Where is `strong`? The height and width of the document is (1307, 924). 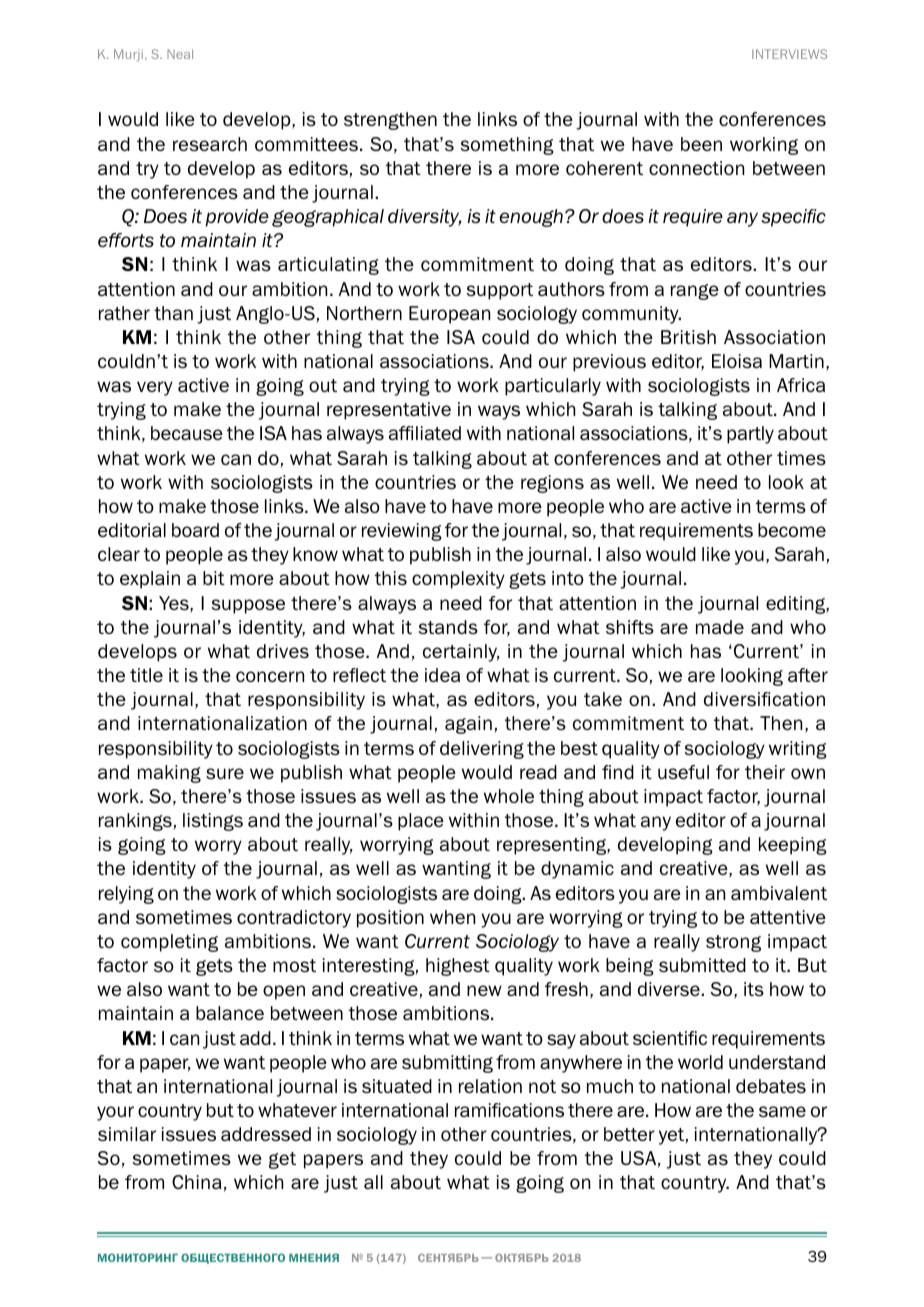 strong is located at coordinates (733, 943).
